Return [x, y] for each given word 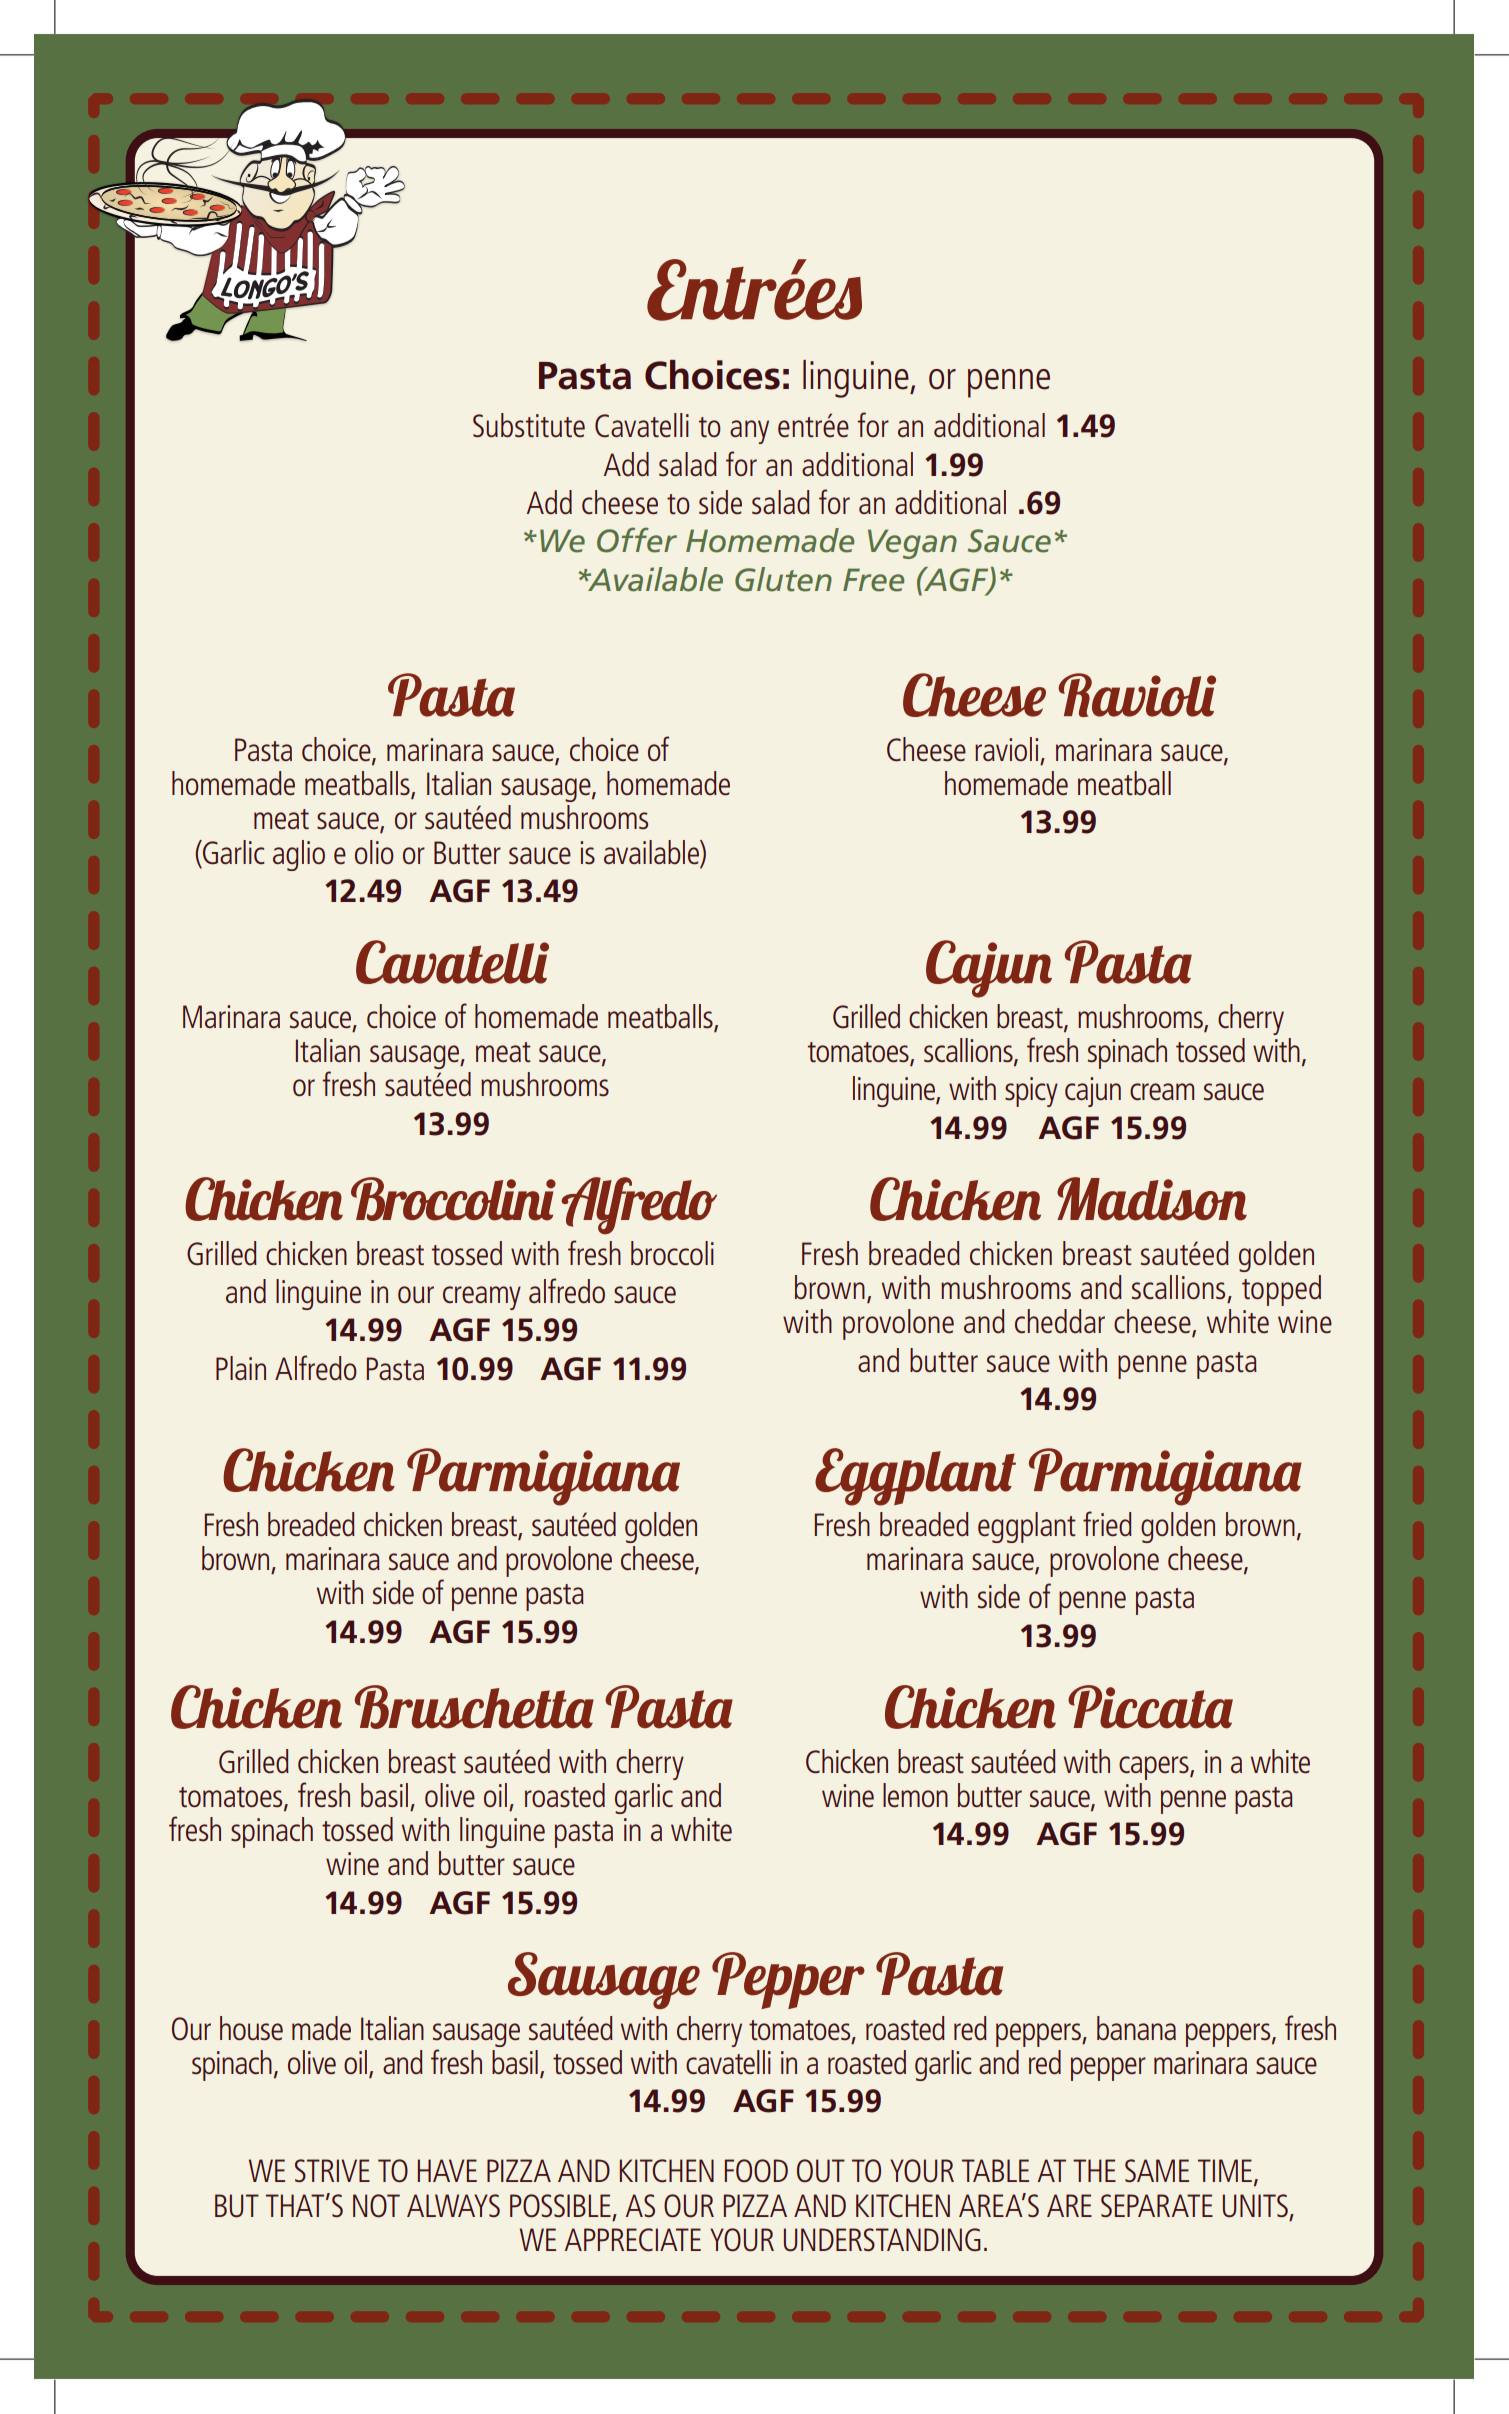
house [251, 2028]
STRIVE [332, 2170]
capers [1155, 1768]
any [749, 432]
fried [1107, 1524]
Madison [1152, 1199]
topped [1281, 1290]
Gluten [783, 579]
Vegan [912, 544]
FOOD [756, 2171]
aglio [299, 855]
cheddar [1060, 1321]
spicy [1031, 1092]
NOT [376, 2206]
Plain [241, 1368]
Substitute [529, 425]
